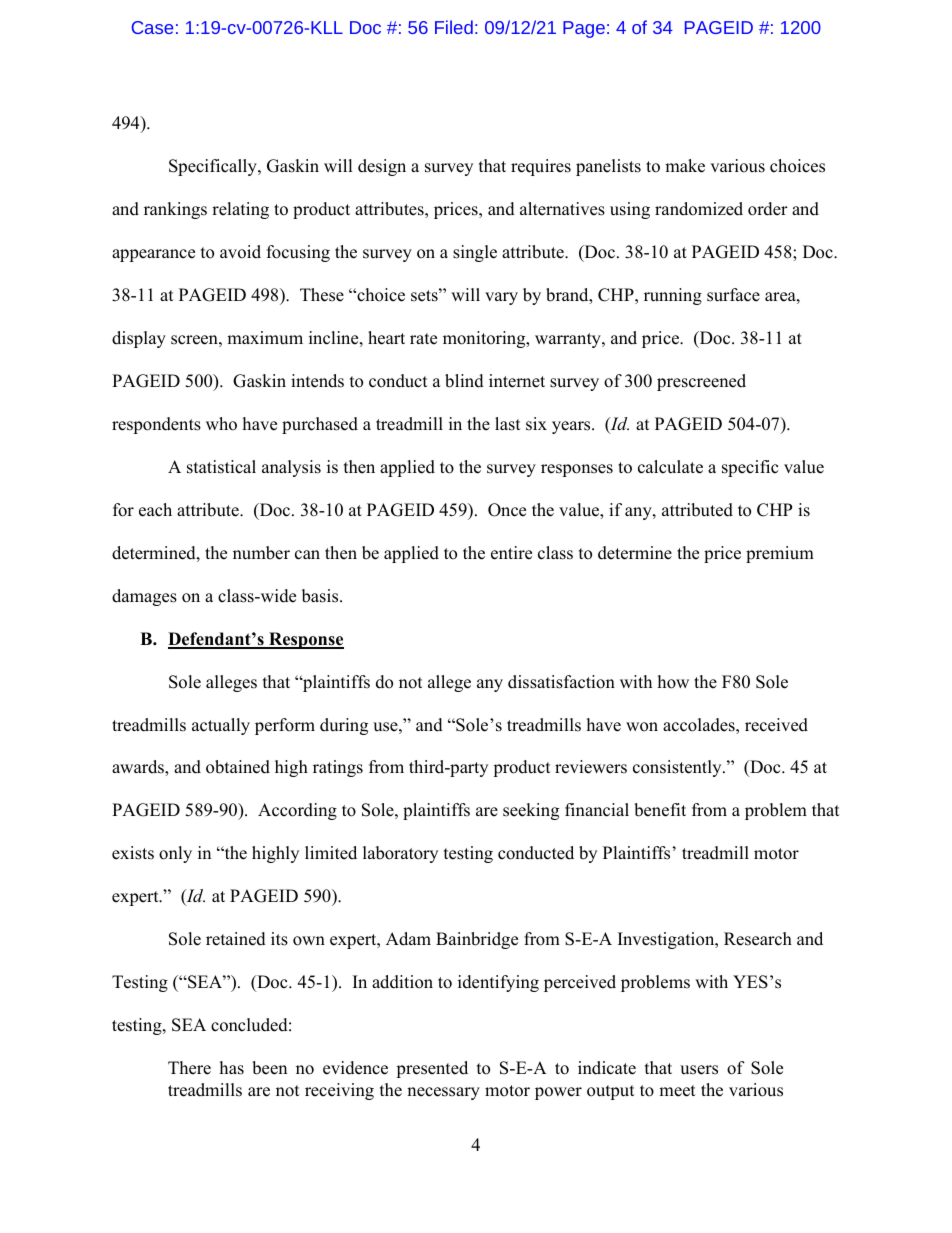  What do you see at coordinates (152, 27) in the document?
I see `Case` at bounding box center [152, 27].
